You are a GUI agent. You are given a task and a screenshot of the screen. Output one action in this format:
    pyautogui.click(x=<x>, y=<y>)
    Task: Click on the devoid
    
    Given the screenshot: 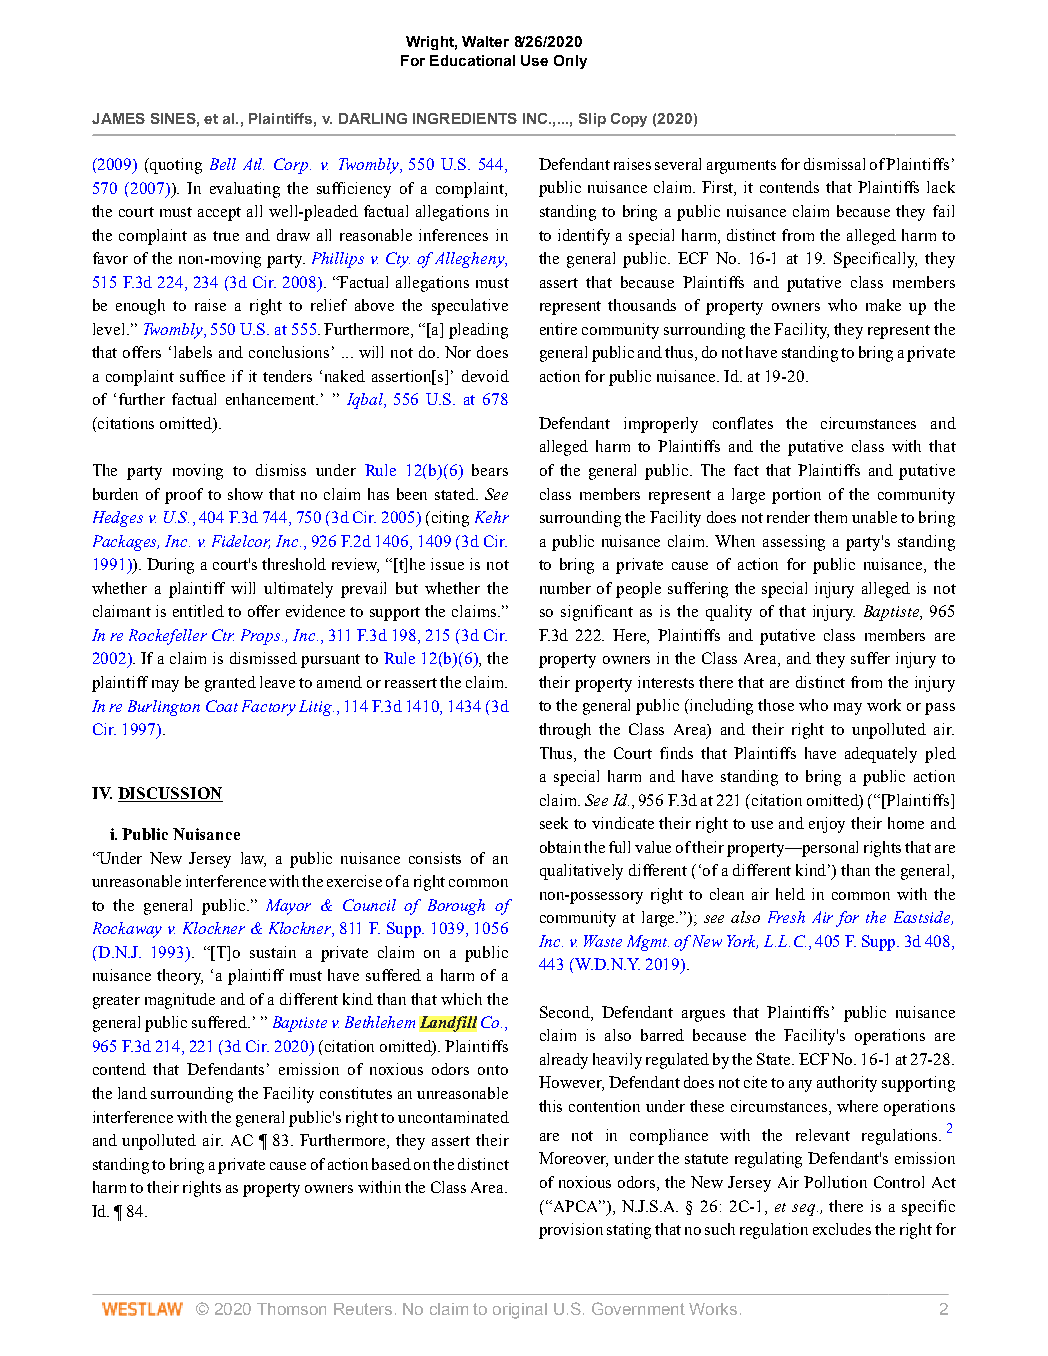 What is the action you would take?
    pyautogui.click(x=485, y=376)
